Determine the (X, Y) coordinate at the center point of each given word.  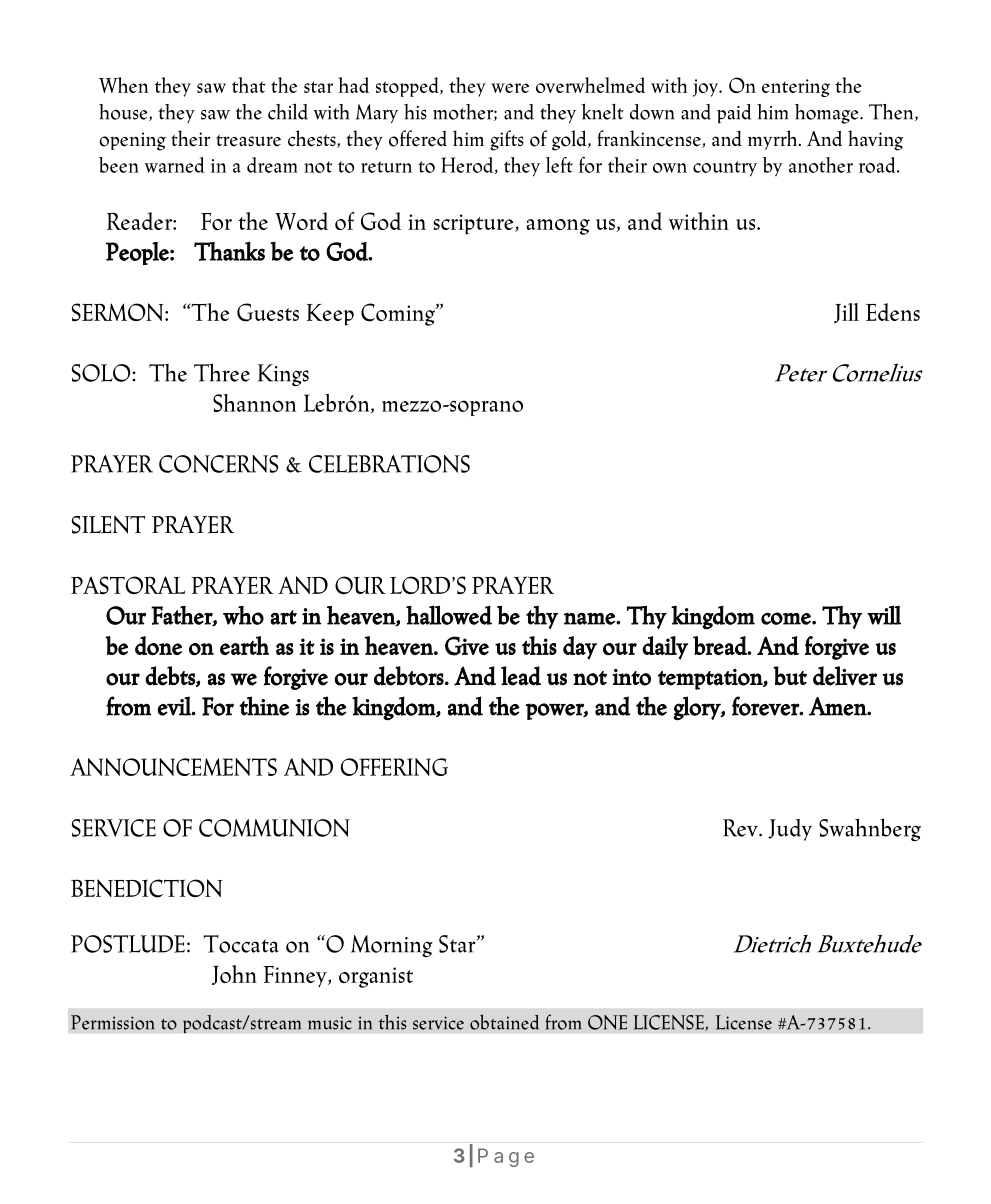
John (234, 975)
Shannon (254, 403)
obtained (504, 1022)
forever (766, 706)
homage (828, 114)
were (510, 88)
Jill (846, 313)
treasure (248, 140)
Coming (399, 314)
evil (175, 706)
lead (521, 676)
